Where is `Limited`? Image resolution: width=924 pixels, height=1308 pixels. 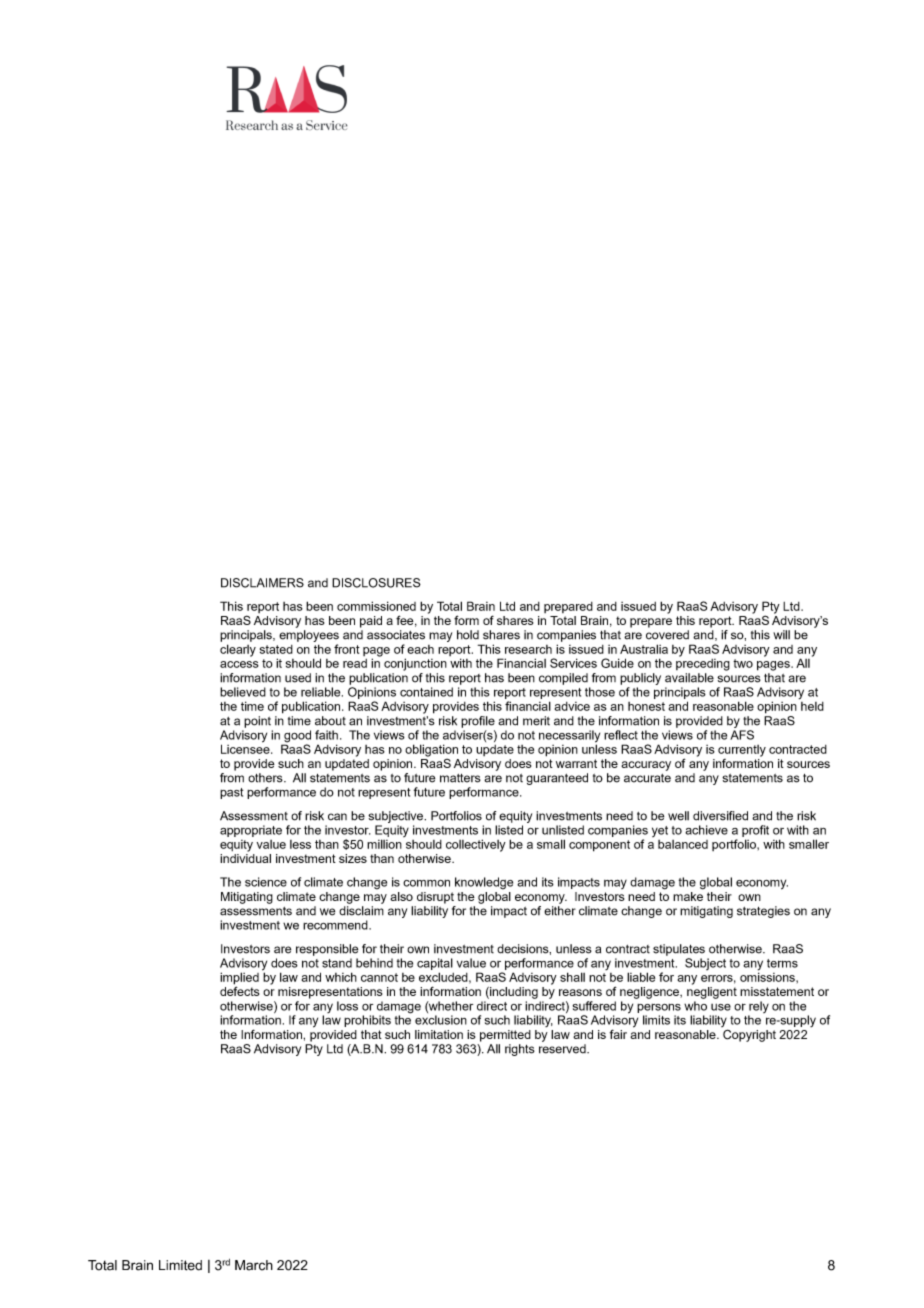
Limited is located at coordinates (180, 1265).
